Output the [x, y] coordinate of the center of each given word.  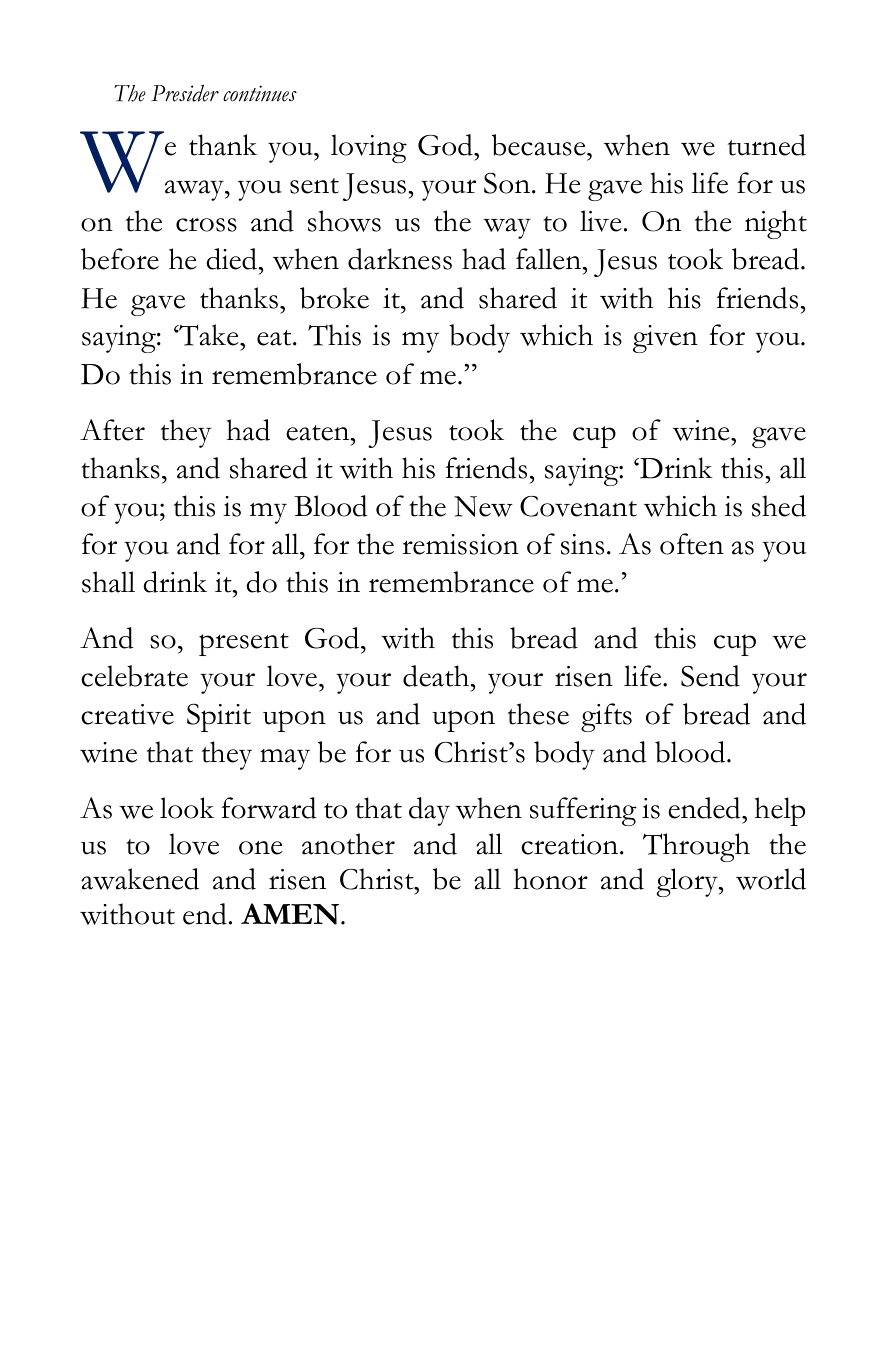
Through [696, 847]
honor [551, 879]
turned [767, 145]
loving [369, 148]
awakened [140, 879]
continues [260, 93]
